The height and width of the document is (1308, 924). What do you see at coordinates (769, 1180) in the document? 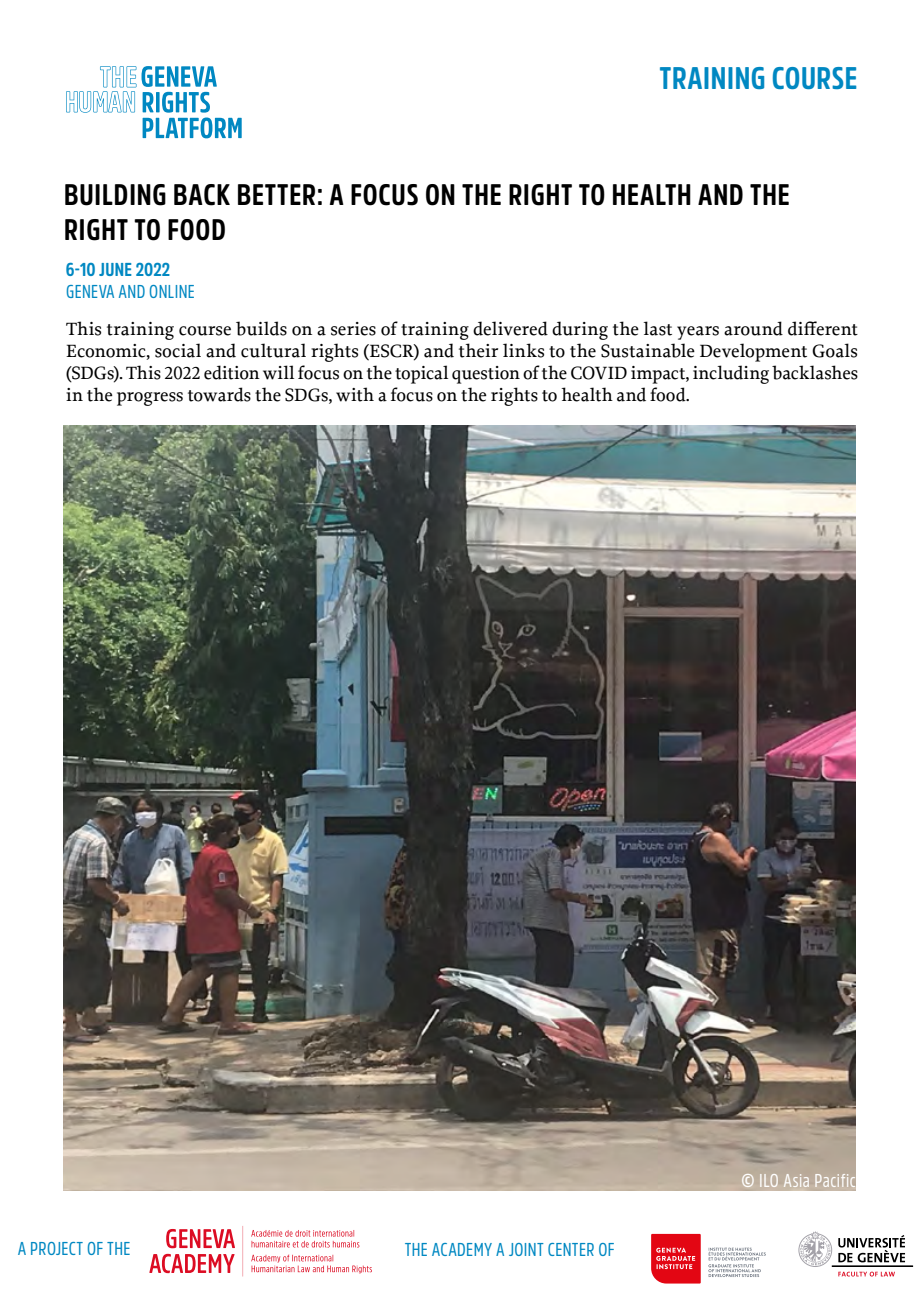
I see `ILO` at bounding box center [769, 1180].
